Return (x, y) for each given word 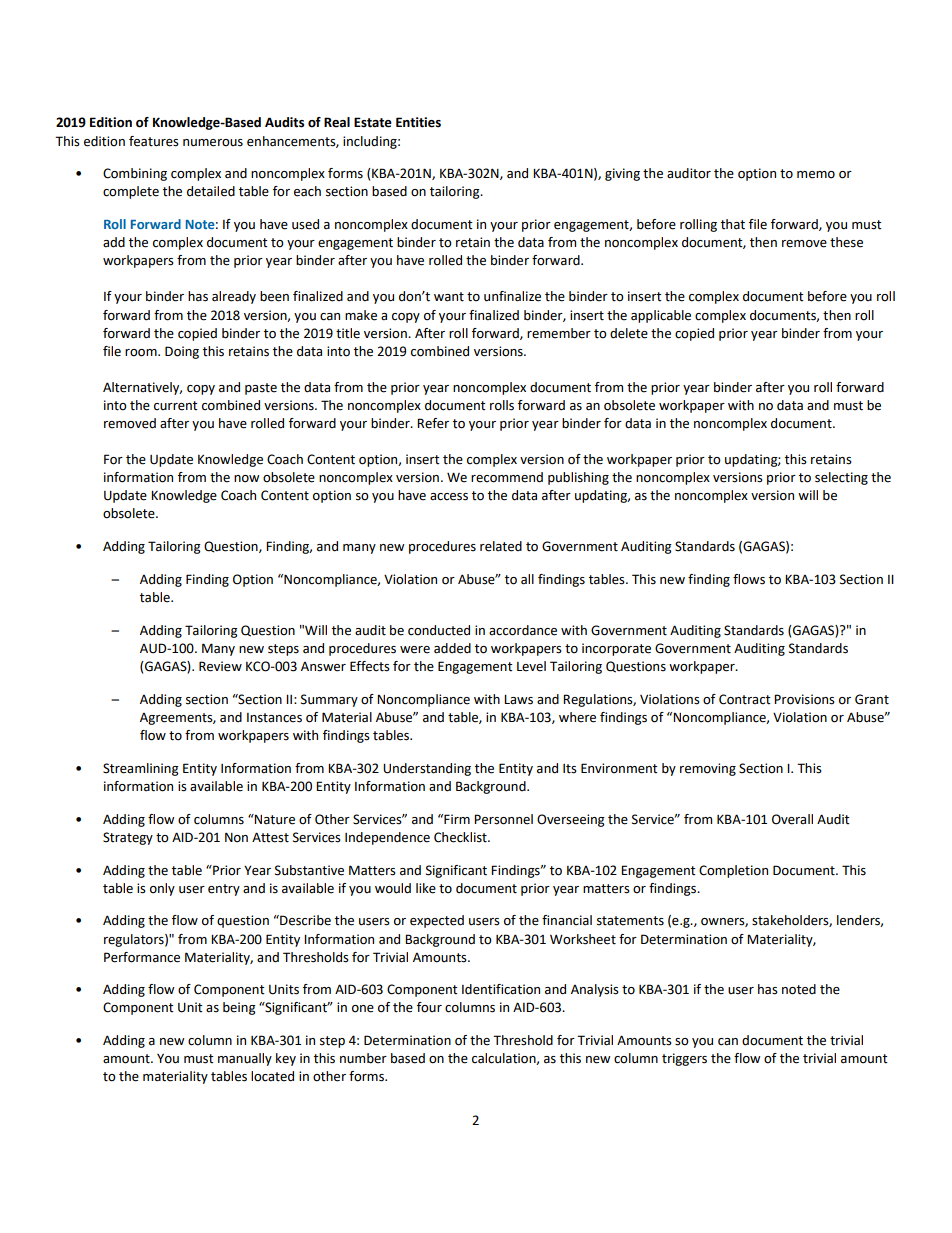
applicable (661, 316)
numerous (213, 143)
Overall (792, 819)
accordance (523, 630)
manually (245, 1059)
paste (261, 389)
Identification (501, 989)
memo (816, 175)
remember (559, 333)
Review (220, 666)
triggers (684, 1059)
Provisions (804, 699)
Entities (418, 122)
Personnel (503, 819)
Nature (274, 819)
